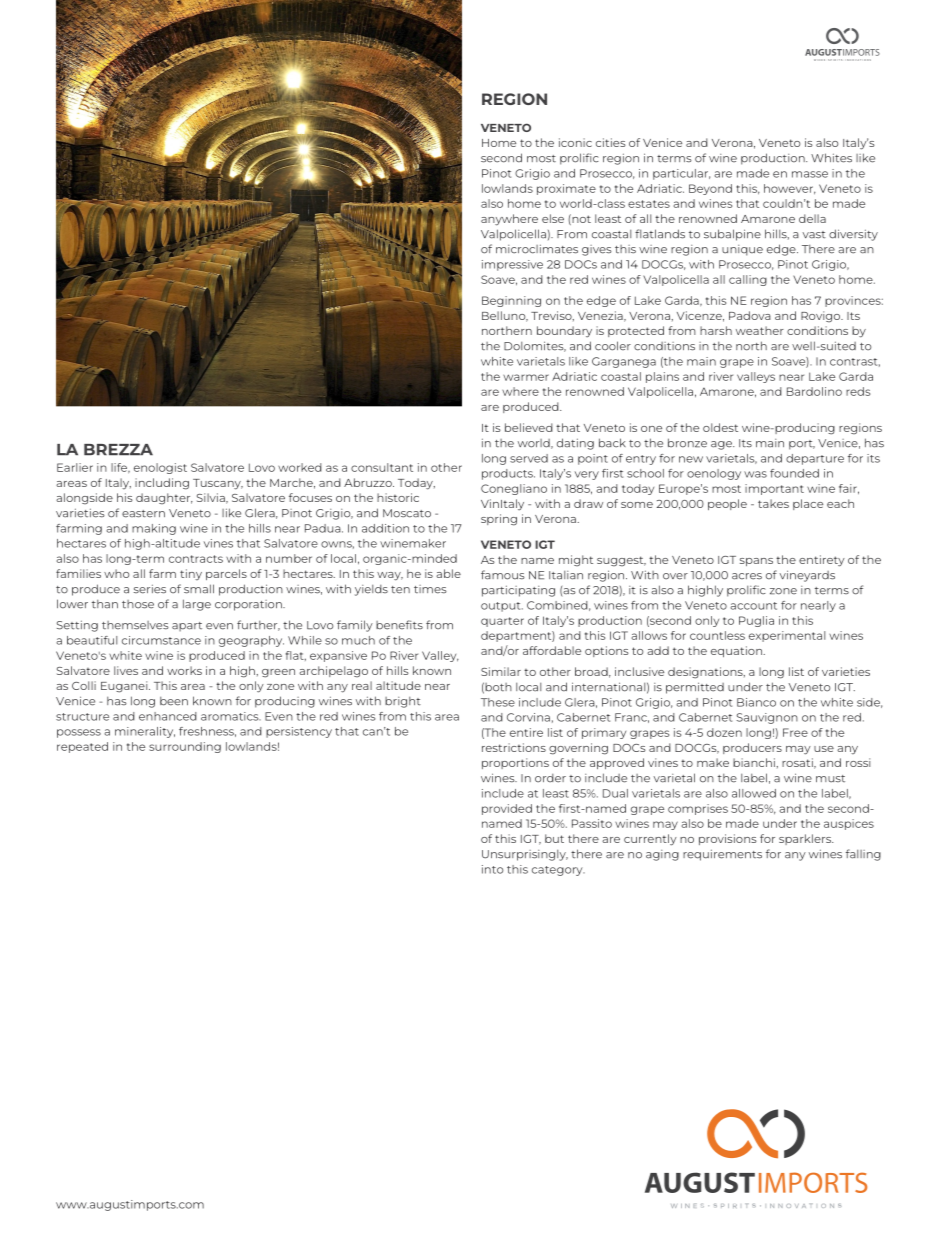 The width and height of the screenshot is (952, 1233). Describe the element at coordinates (773, 503) in the screenshot. I see `takes` at that location.
